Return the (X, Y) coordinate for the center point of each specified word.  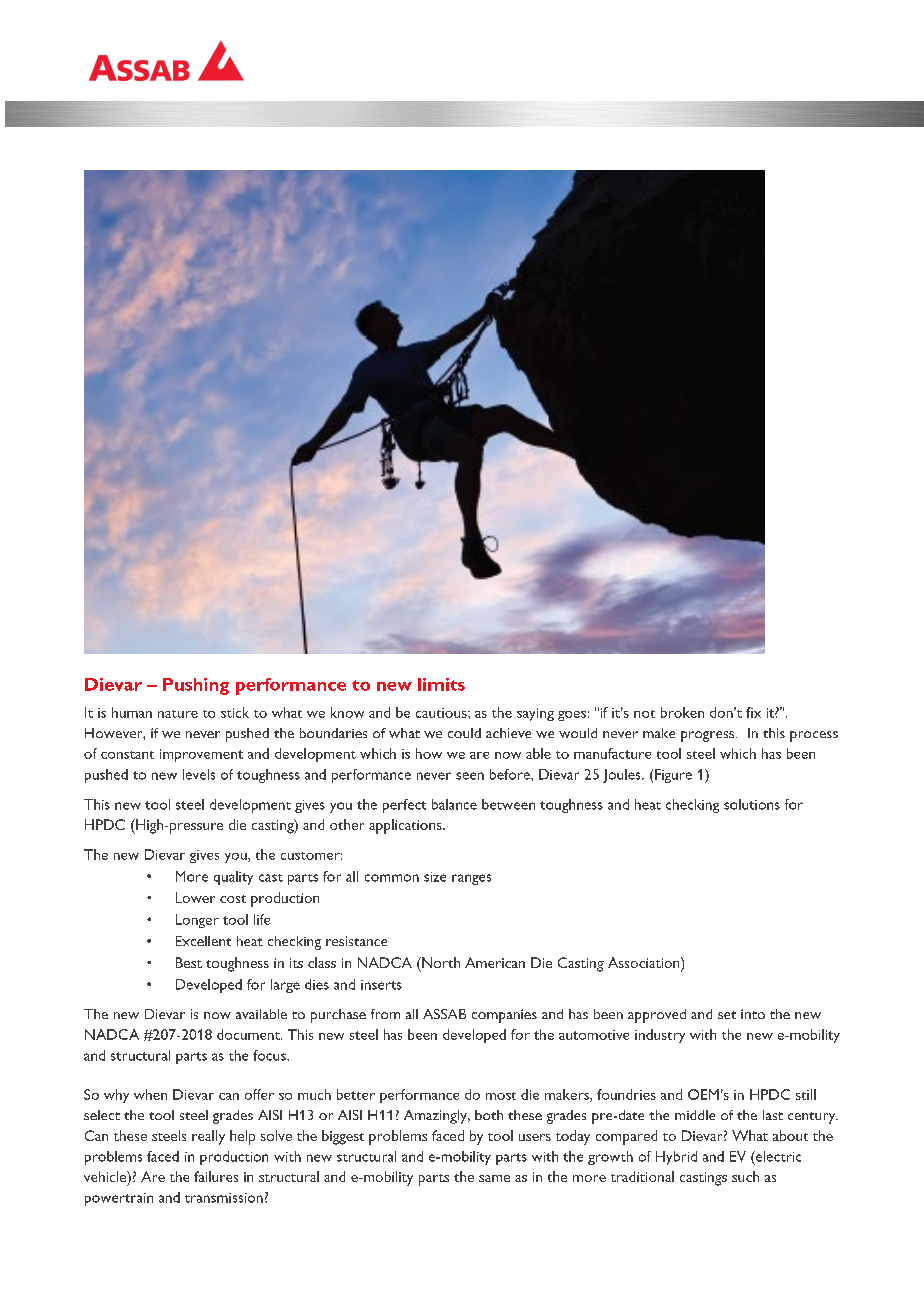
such (745, 1176)
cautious (442, 713)
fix (753, 712)
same (494, 1178)
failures (216, 1176)
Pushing (196, 686)
